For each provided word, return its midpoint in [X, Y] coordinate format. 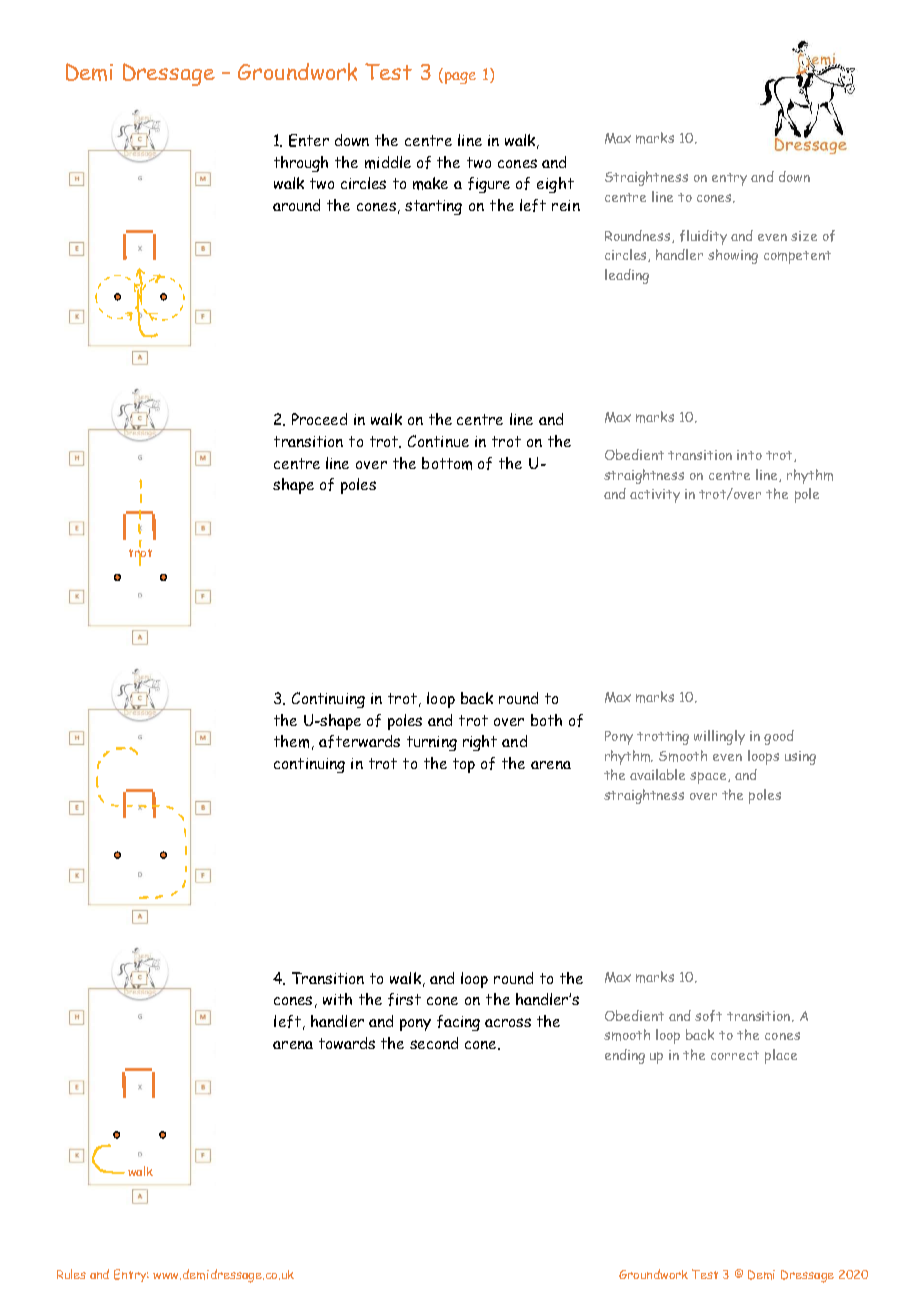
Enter [309, 140]
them [291, 741]
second [434, 1043]
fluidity [703, 237]
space [709, 778]
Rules [71, 1274]
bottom [447, 463]
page [459, 78]
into [749, 455]
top [464, 765]
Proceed [319, 419]
